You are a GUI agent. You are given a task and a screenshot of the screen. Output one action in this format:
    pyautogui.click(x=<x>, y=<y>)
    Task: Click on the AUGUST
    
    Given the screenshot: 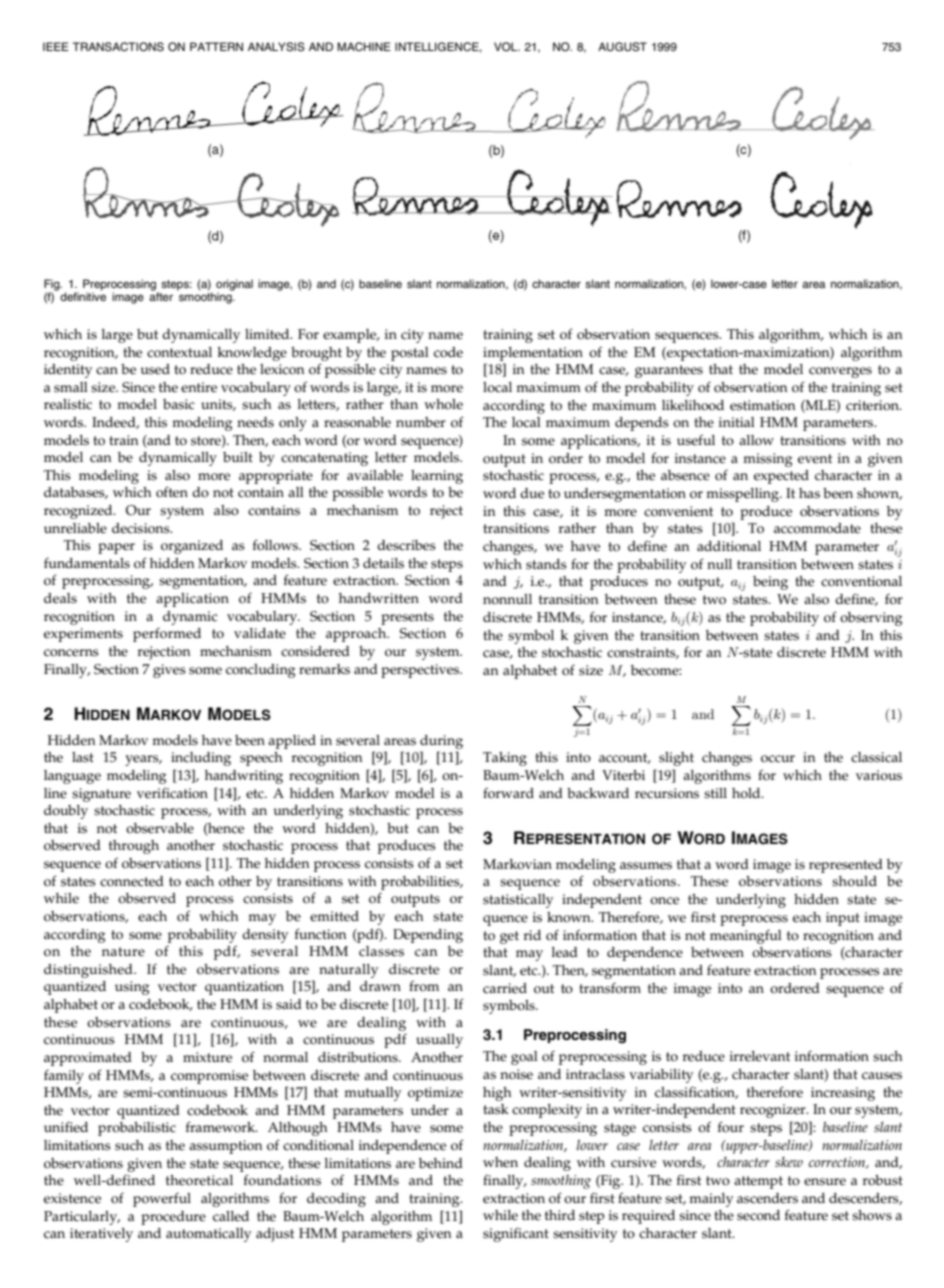 What is the action you would take?
    pyautogui.click(x=622, y=46)
